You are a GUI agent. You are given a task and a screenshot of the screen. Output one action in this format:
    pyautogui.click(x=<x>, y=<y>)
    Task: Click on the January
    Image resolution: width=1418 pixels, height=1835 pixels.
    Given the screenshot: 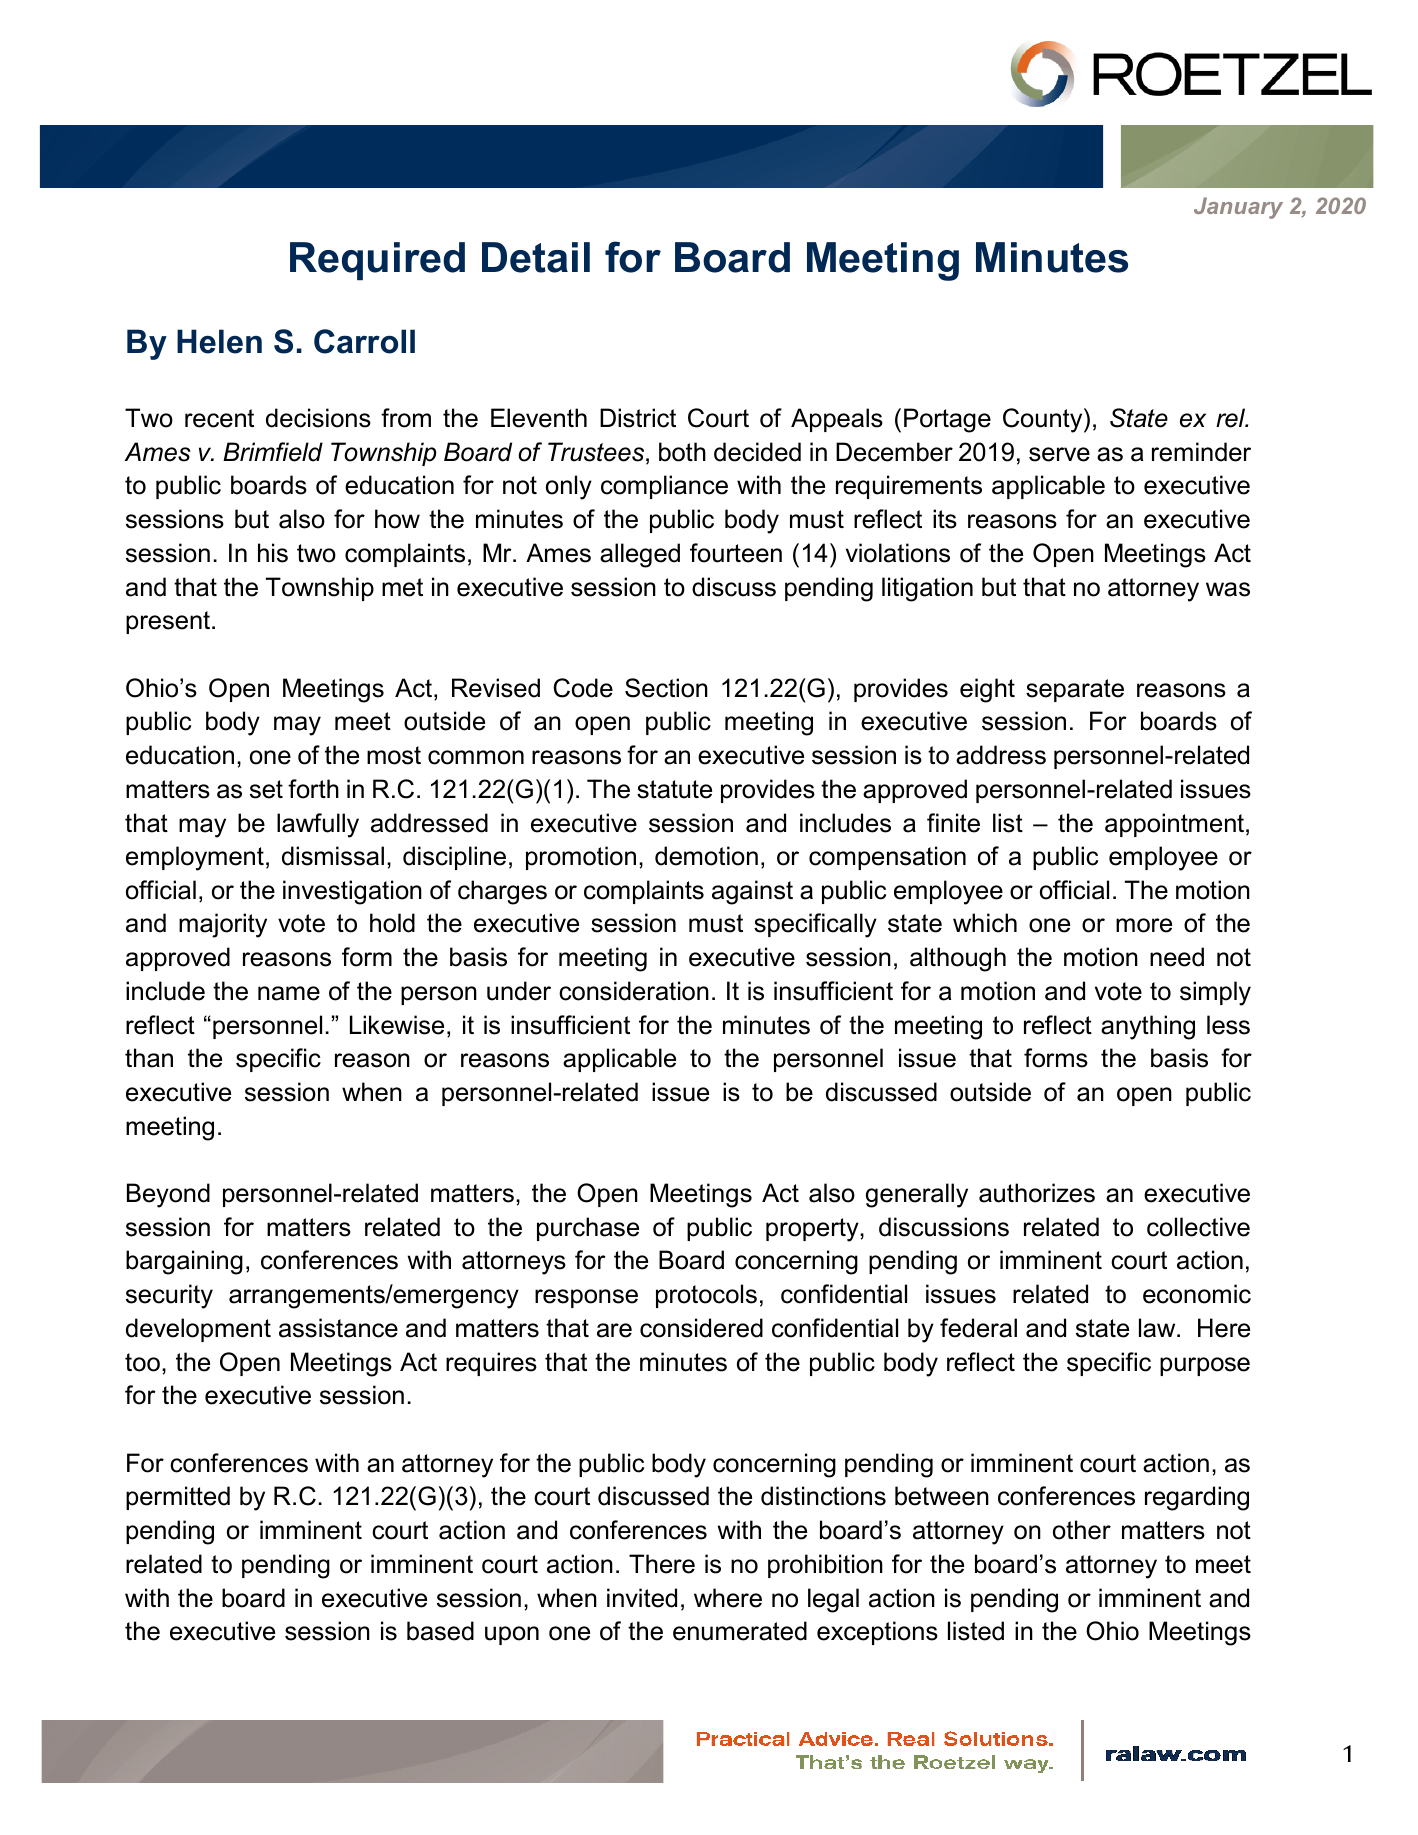 What is the action you would take?
    pyautogui.click(x=1238, y=208)
